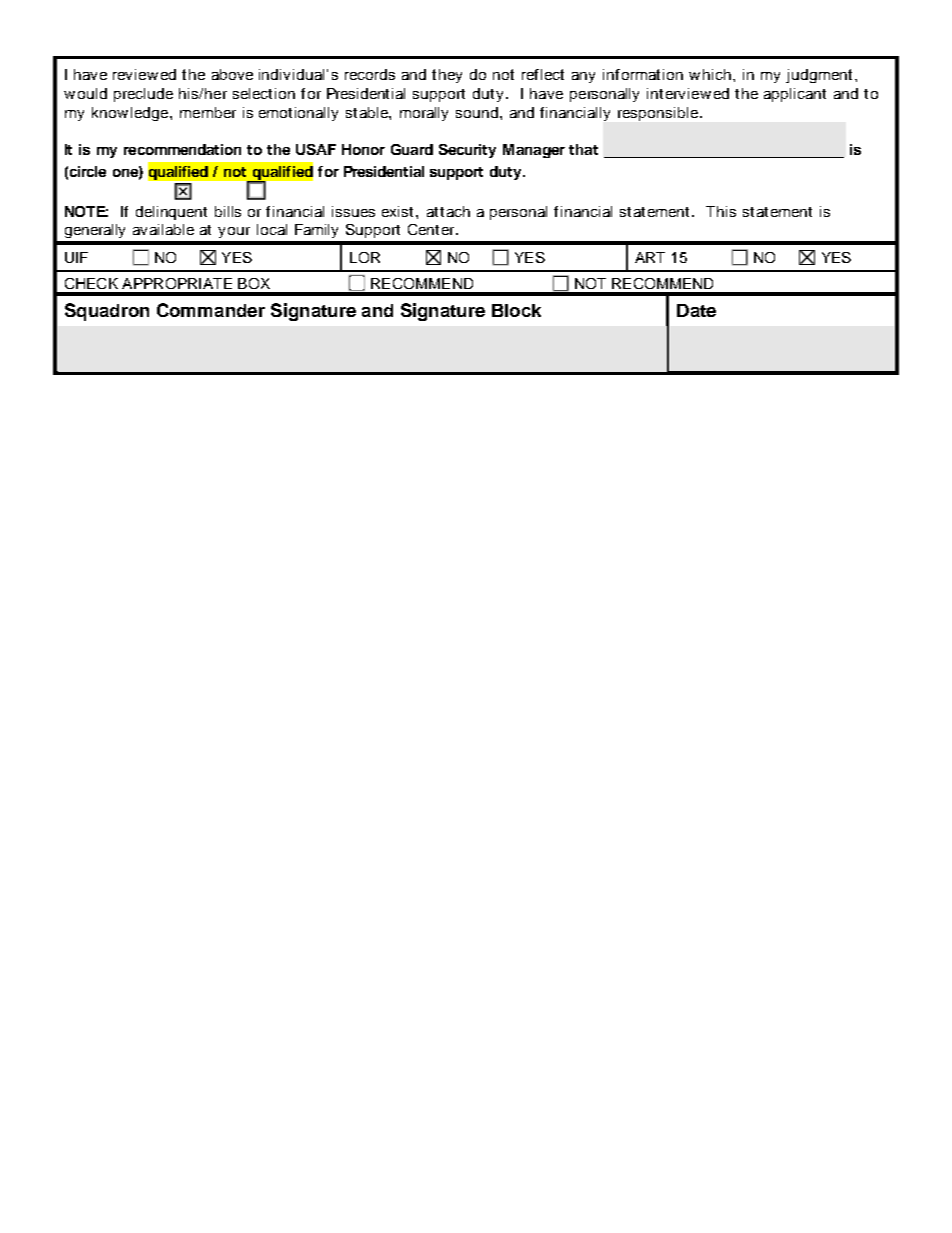  What do you see at coordinates (658, 114) in the image?
I see `responsible` at bounding box center [658, 114].
